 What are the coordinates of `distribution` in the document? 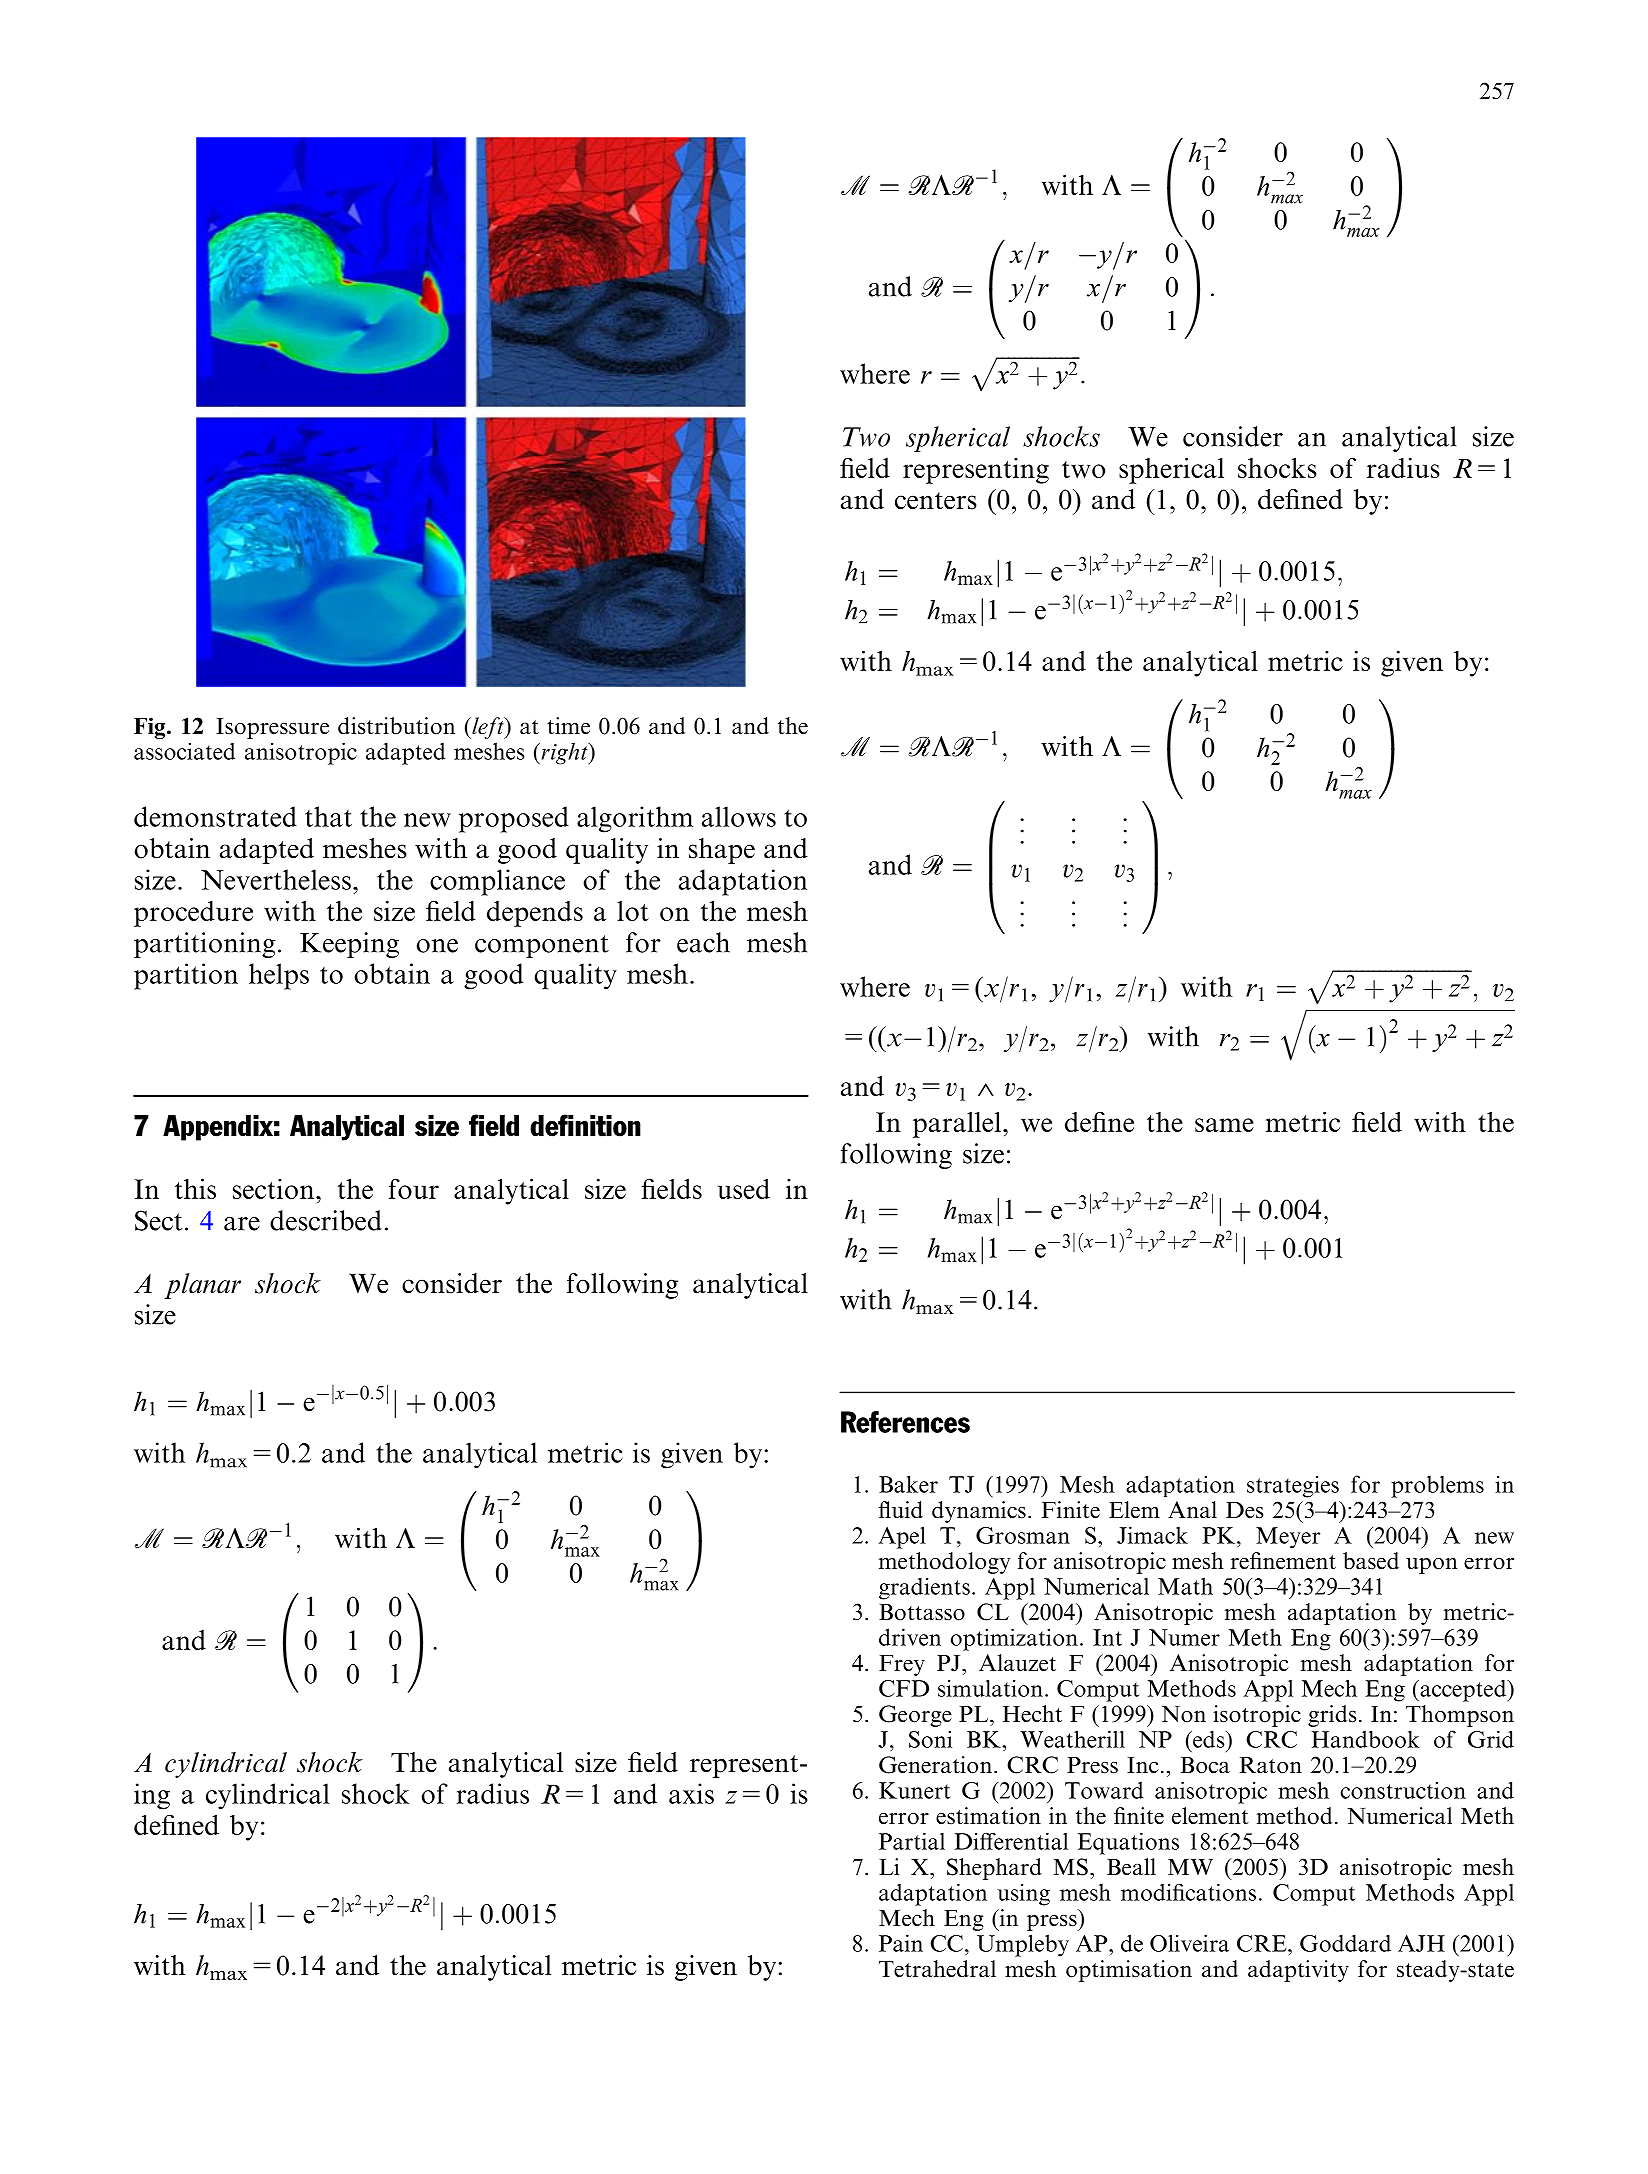 It's located at (396, 726).
